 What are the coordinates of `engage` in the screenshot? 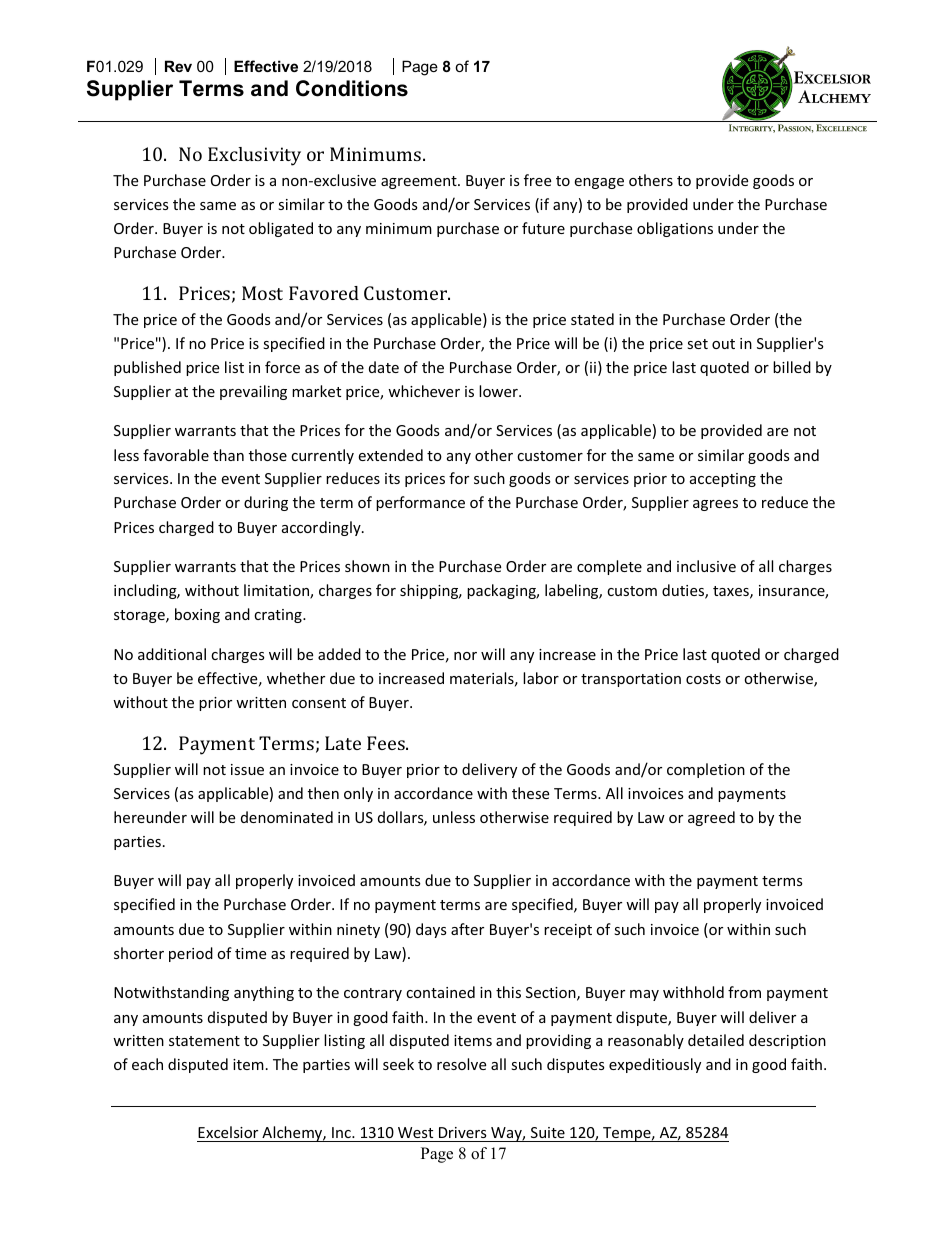 It's located at (599, 183).
